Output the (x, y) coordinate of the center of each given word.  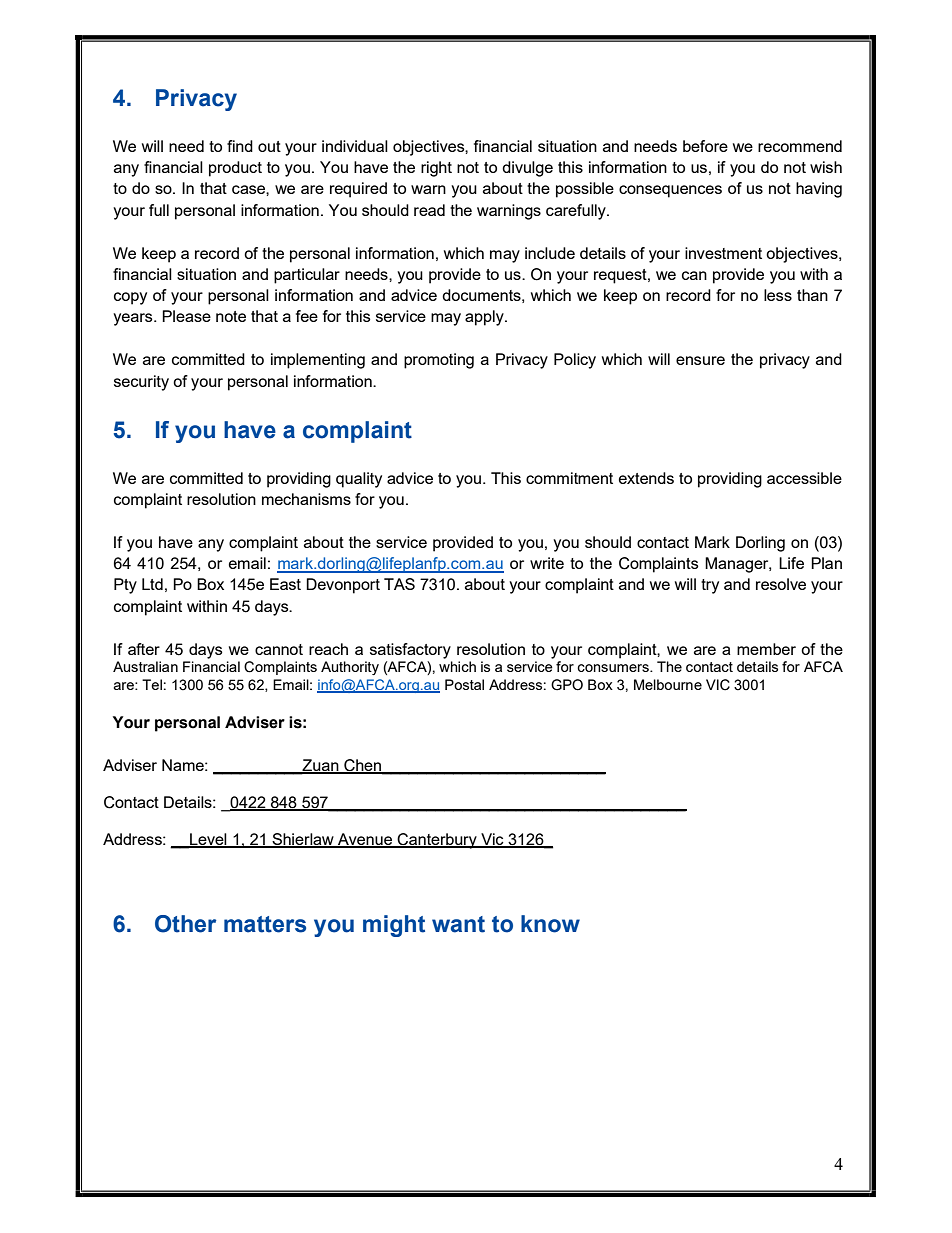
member (766, 649)
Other (185, 924)
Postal (464, 684)
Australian (145, 666)
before (705, 146)
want (458, 924)
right (436, 169)
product (235, 169)
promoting (439, 361)
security (141, 383)
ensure (700, 360)
